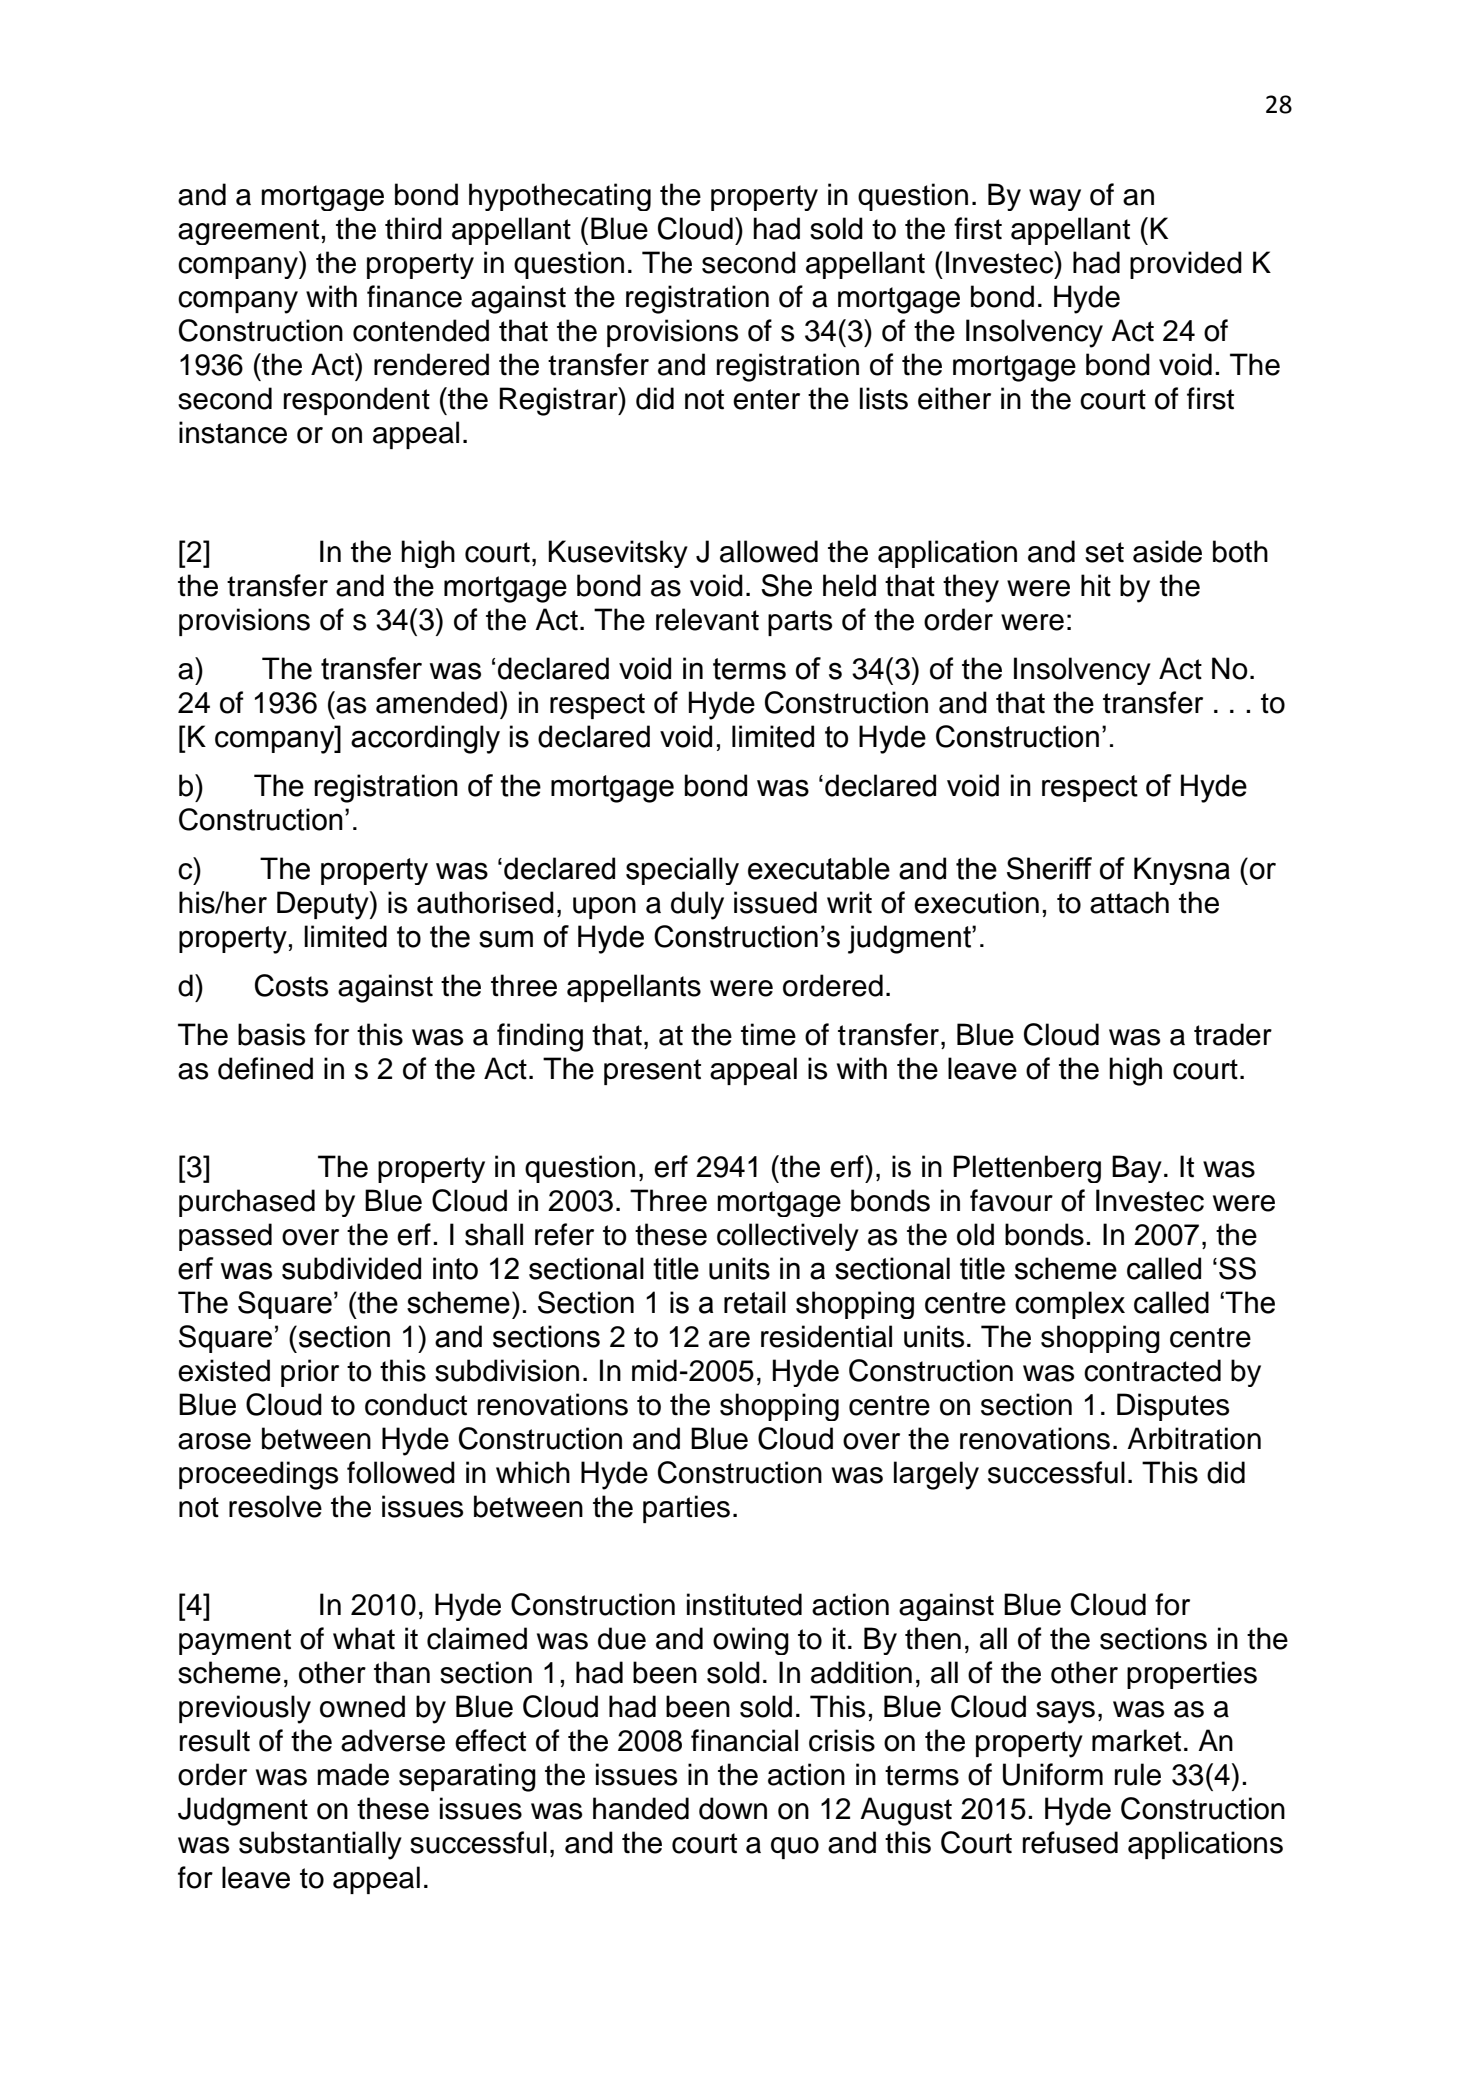 This screenshot has height=2078, width=1470. What do you see at coordinates (1173, 1407) in the screenshot?
I see `Disputes` at bounding box center [1173, 1407].
